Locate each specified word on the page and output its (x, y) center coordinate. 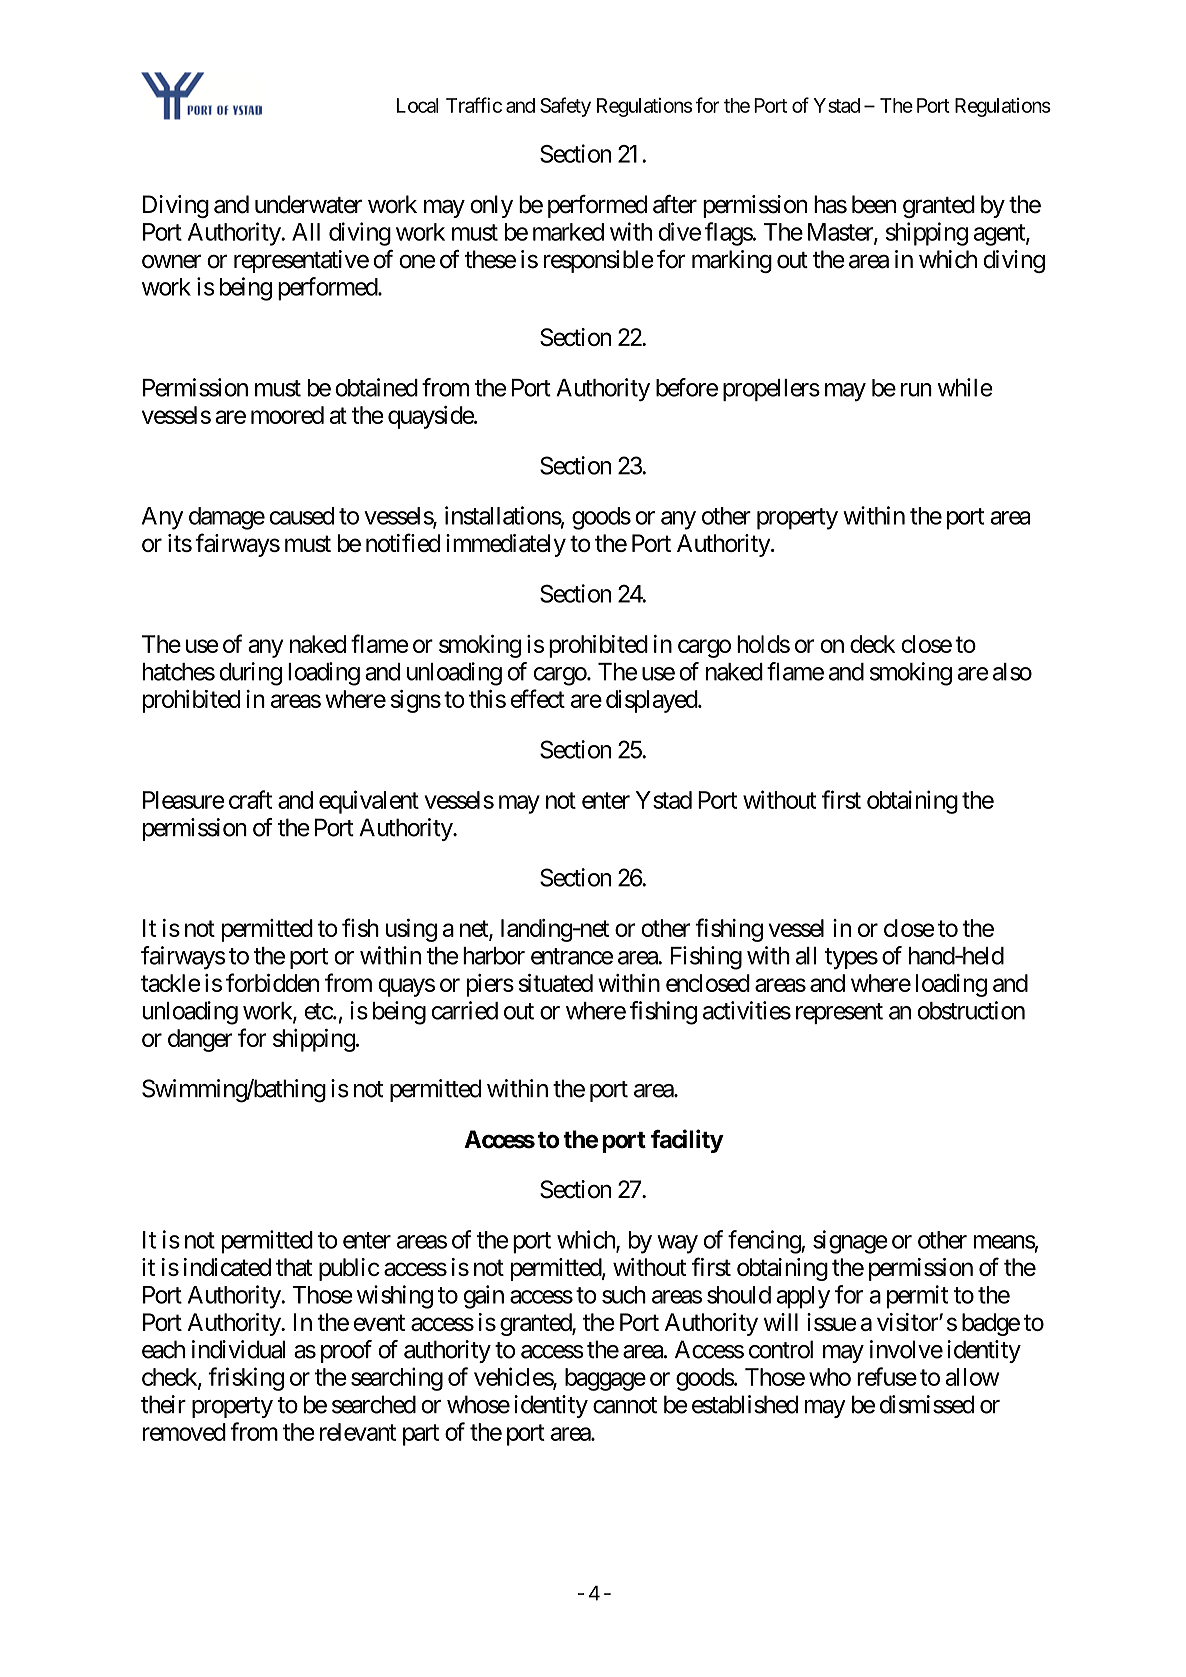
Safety (565, 107)
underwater (308, 204)
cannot (625, 1405)
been (874, 204)
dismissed (927, 1404)
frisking (246, 1379)
